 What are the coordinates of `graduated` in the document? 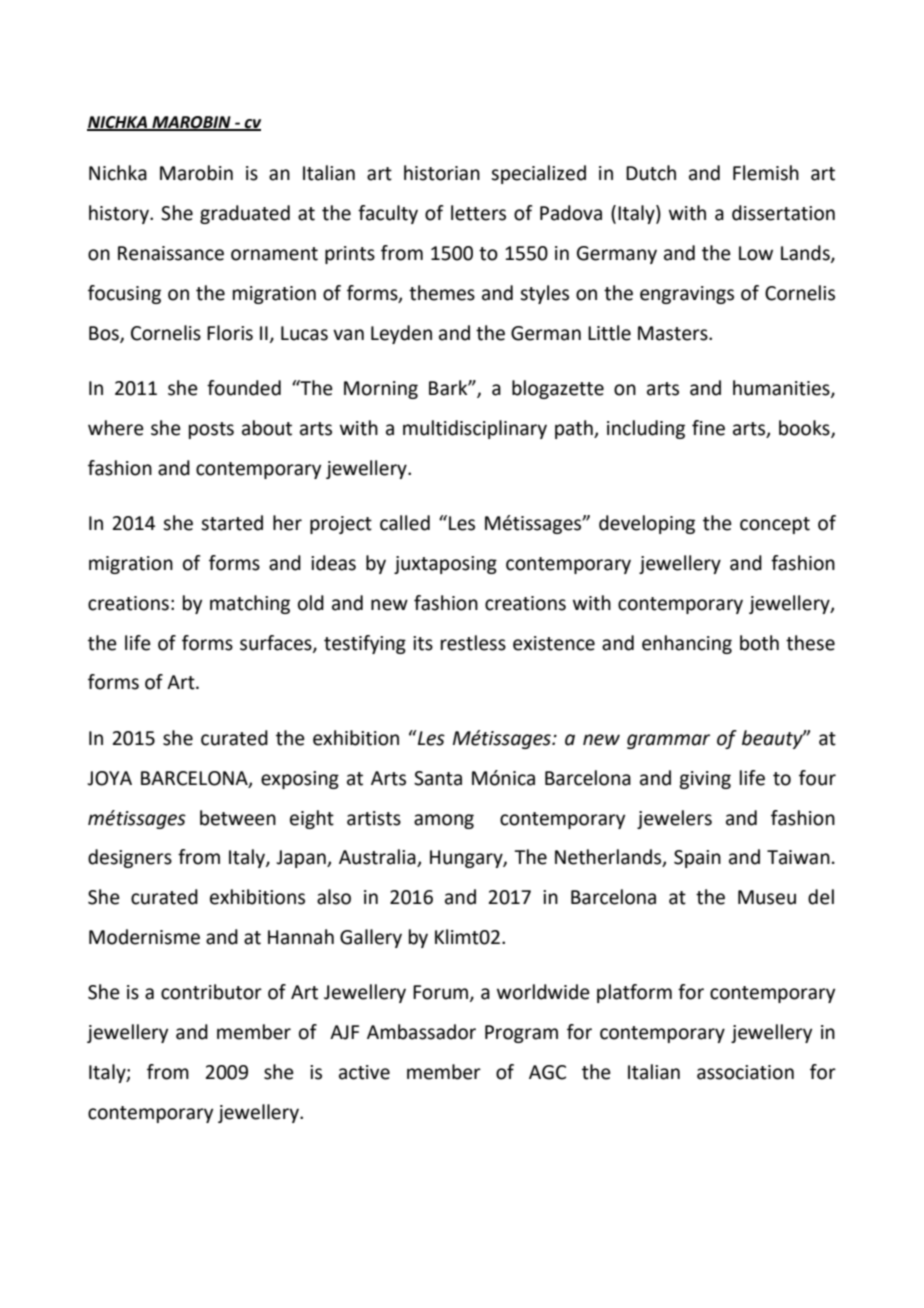 It's located at (245, 214).
